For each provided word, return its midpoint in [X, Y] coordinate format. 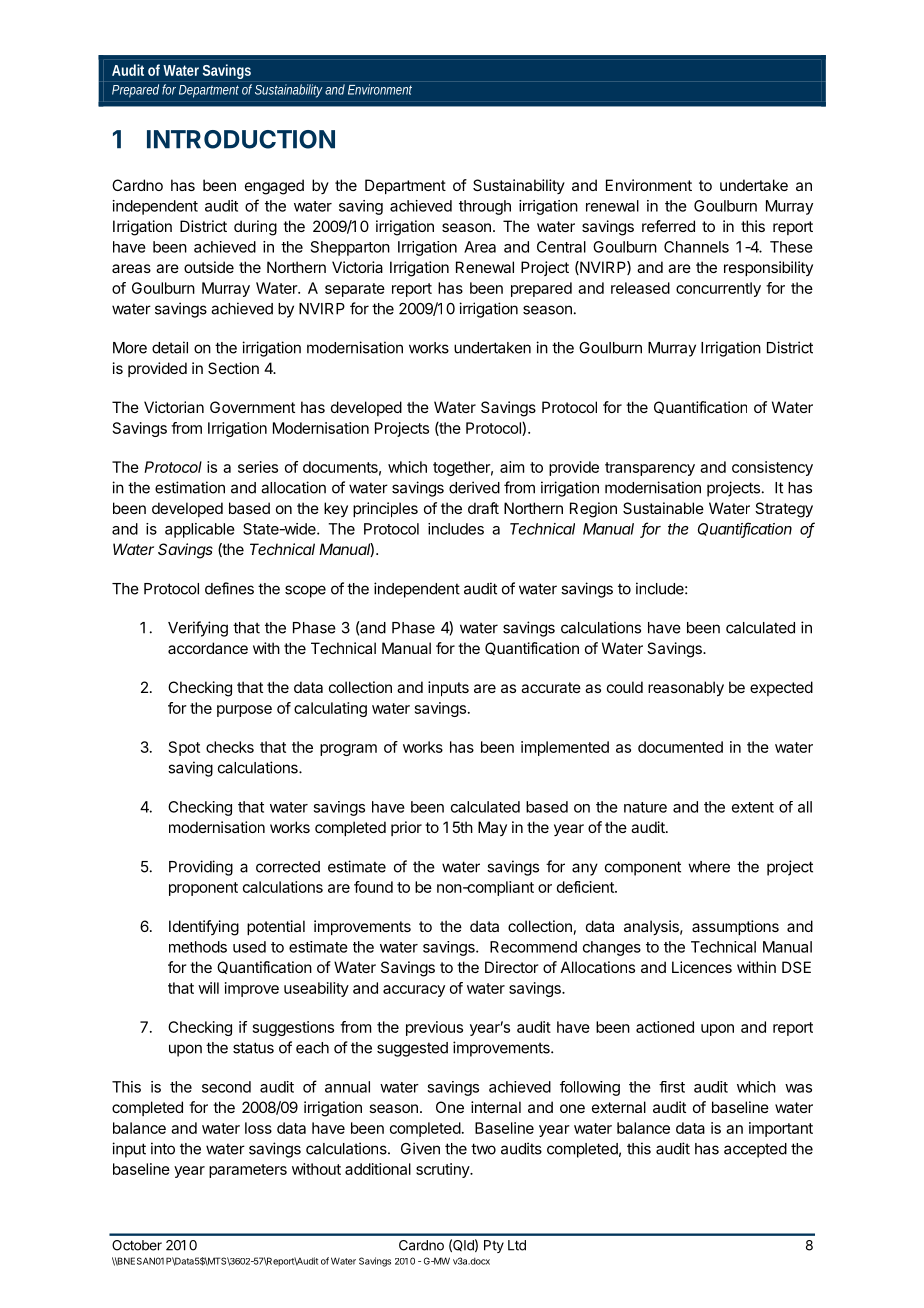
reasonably [686, 689]
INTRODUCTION [241, 139]
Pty [494, 1246]
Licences [702, 967]
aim [512, 467]
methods [198, 947]
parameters [248, 1171]
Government [252, 407]
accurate [551, 687]
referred [668, 226]
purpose [244, 711]
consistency [772, 468]
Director [512, 967]
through [485, 207]
